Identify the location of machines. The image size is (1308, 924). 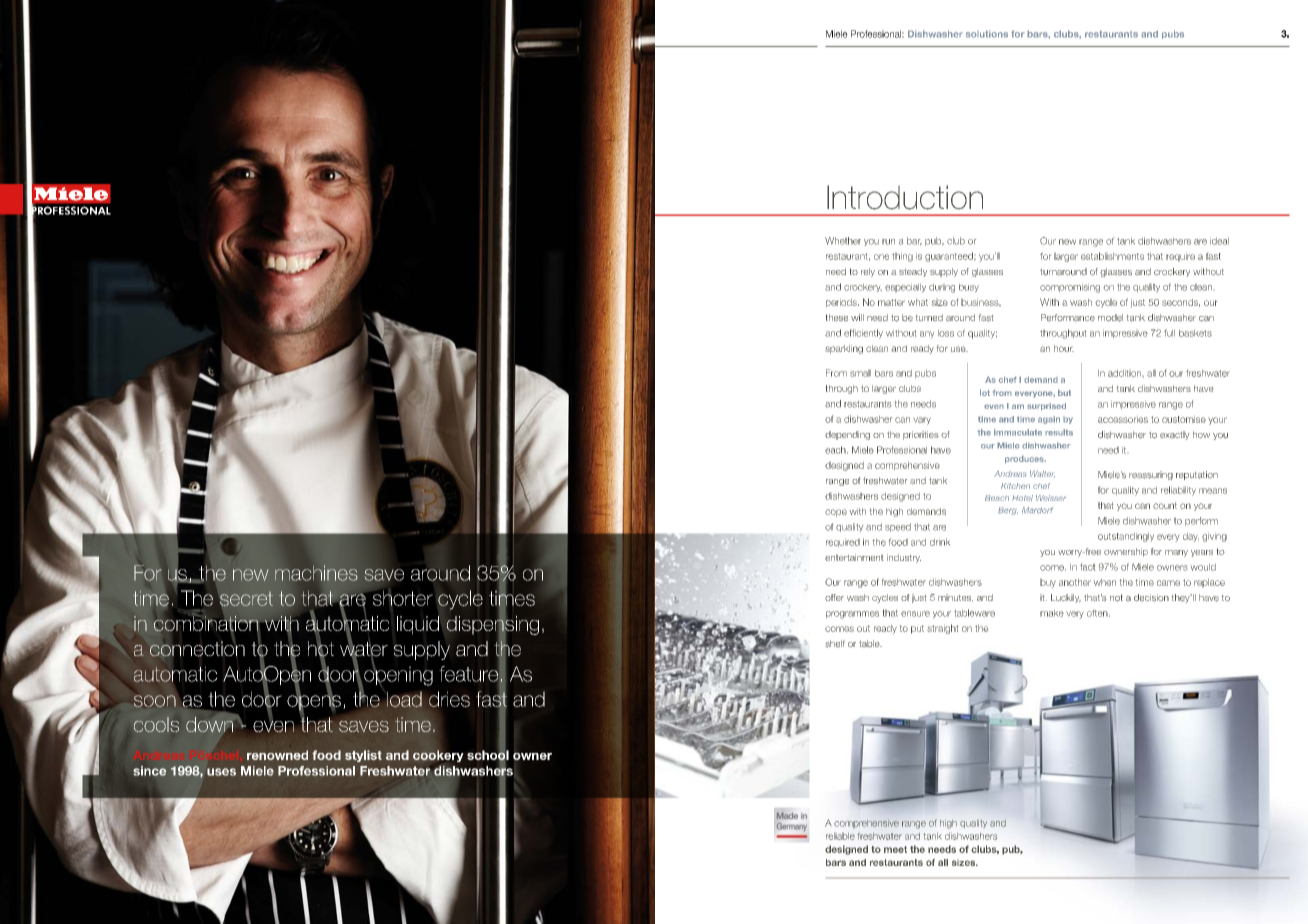
(316, 573).
